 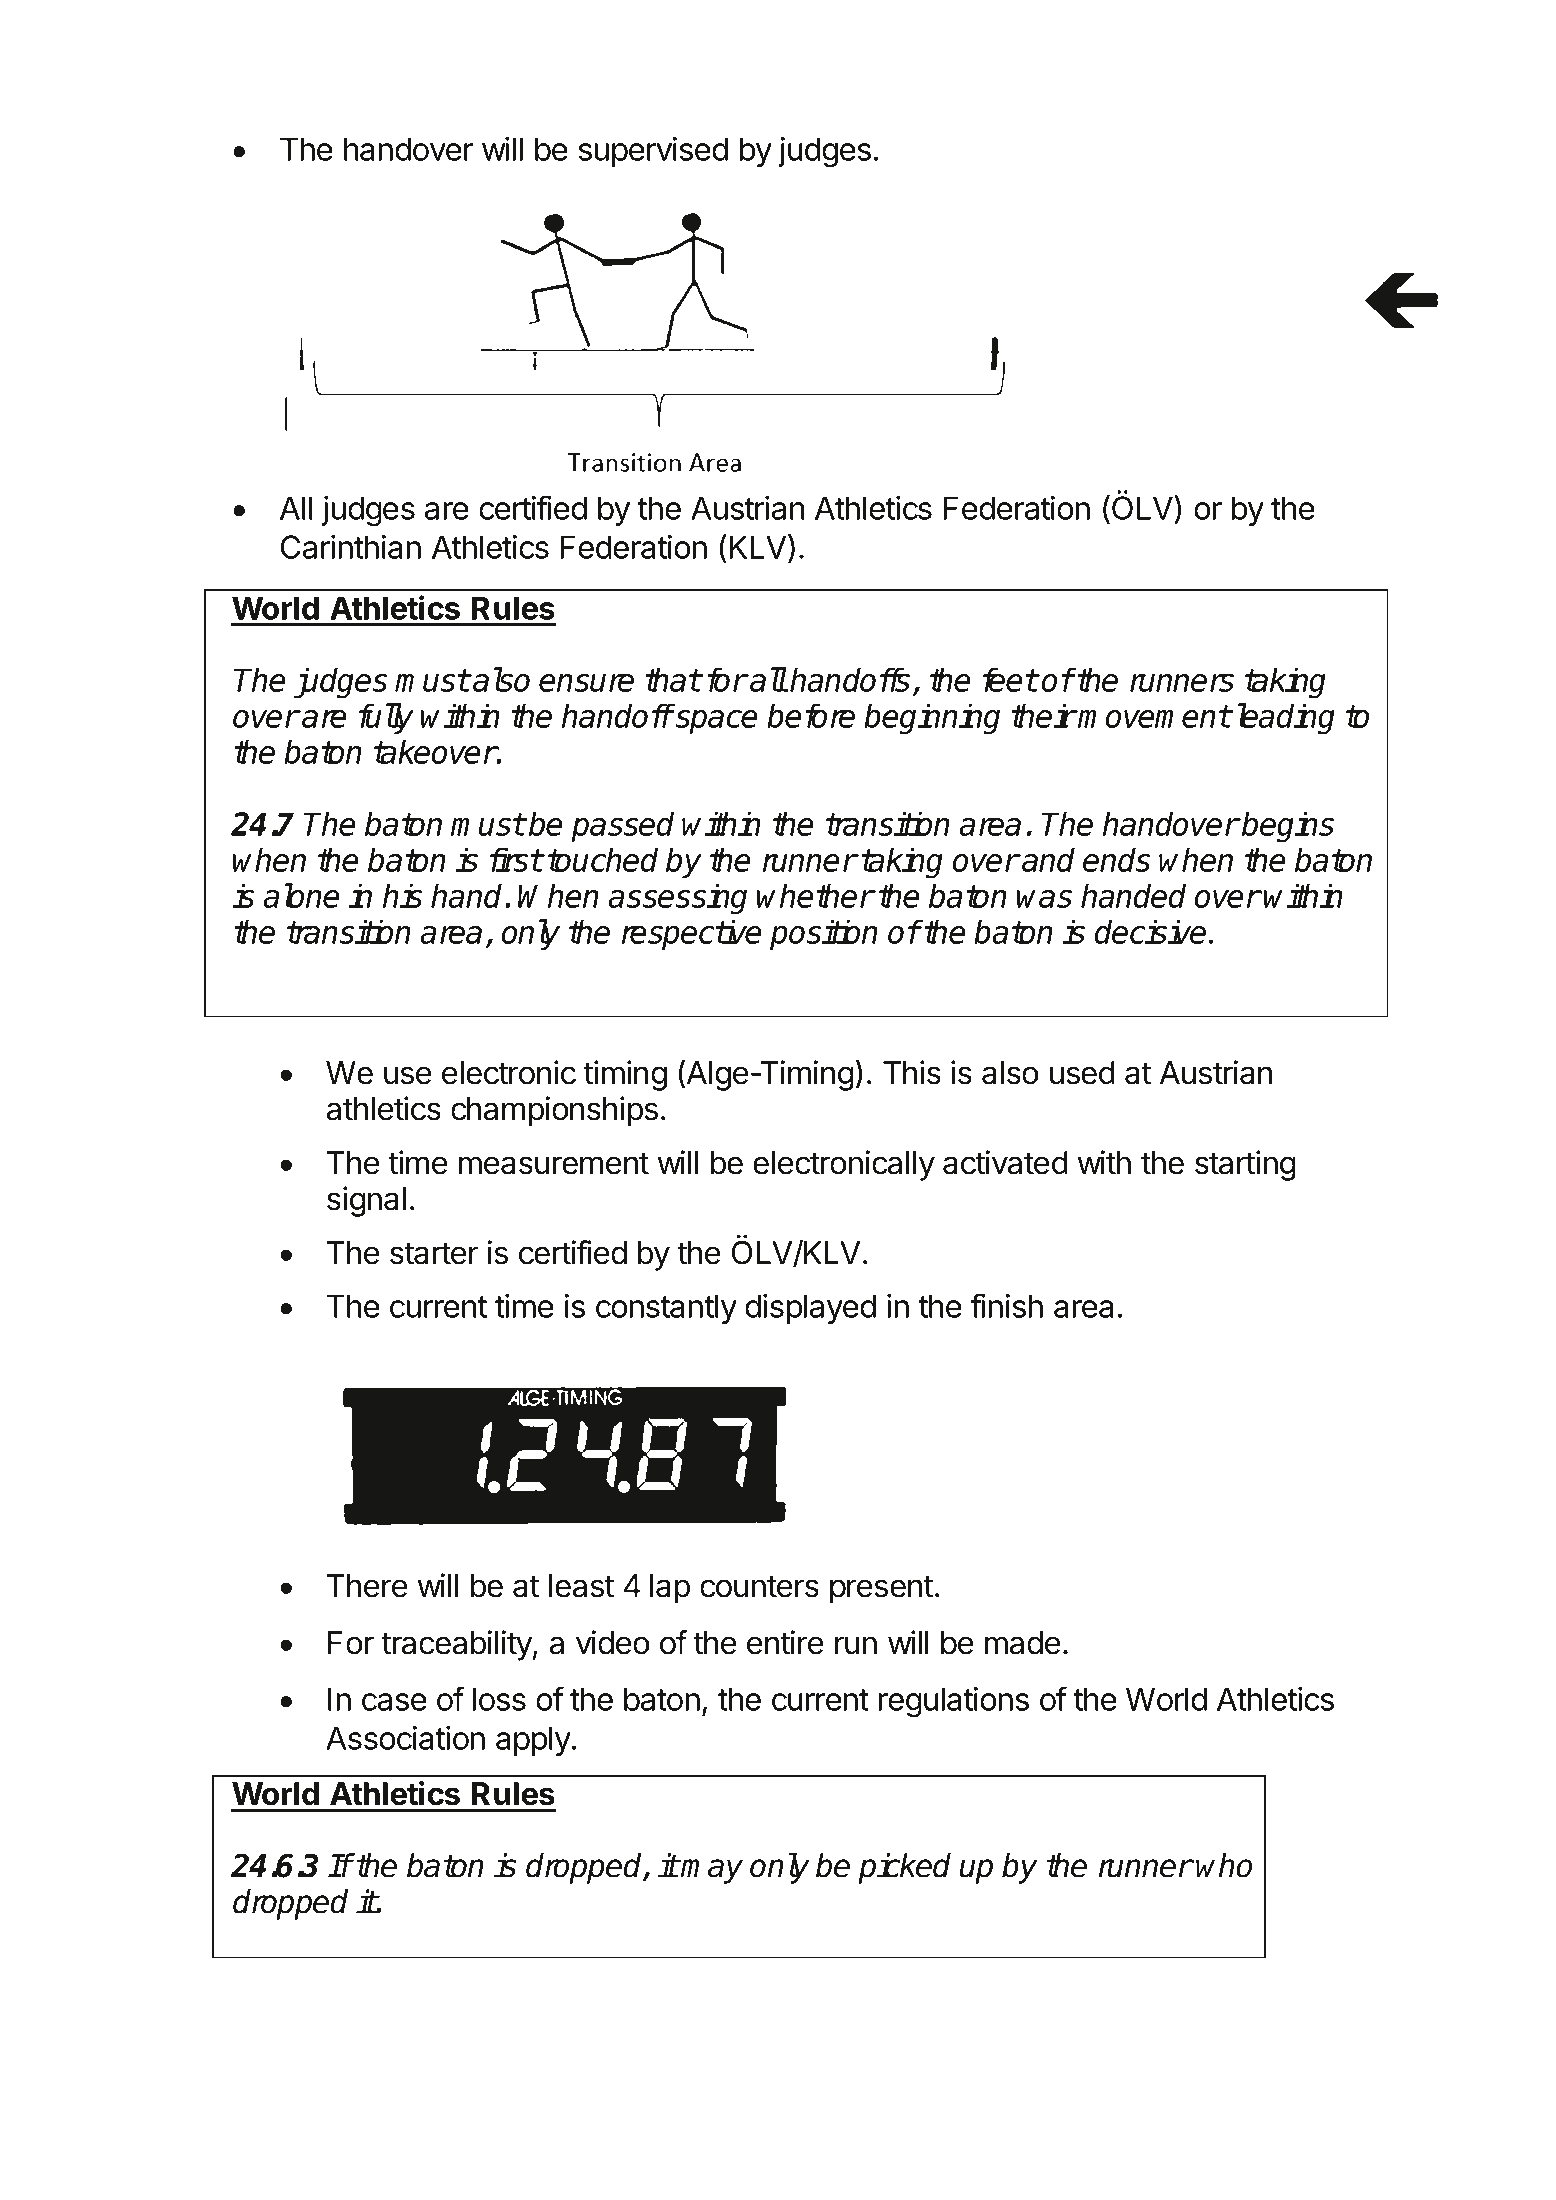 I want to click on picked, so click(x=904, y=1868).
